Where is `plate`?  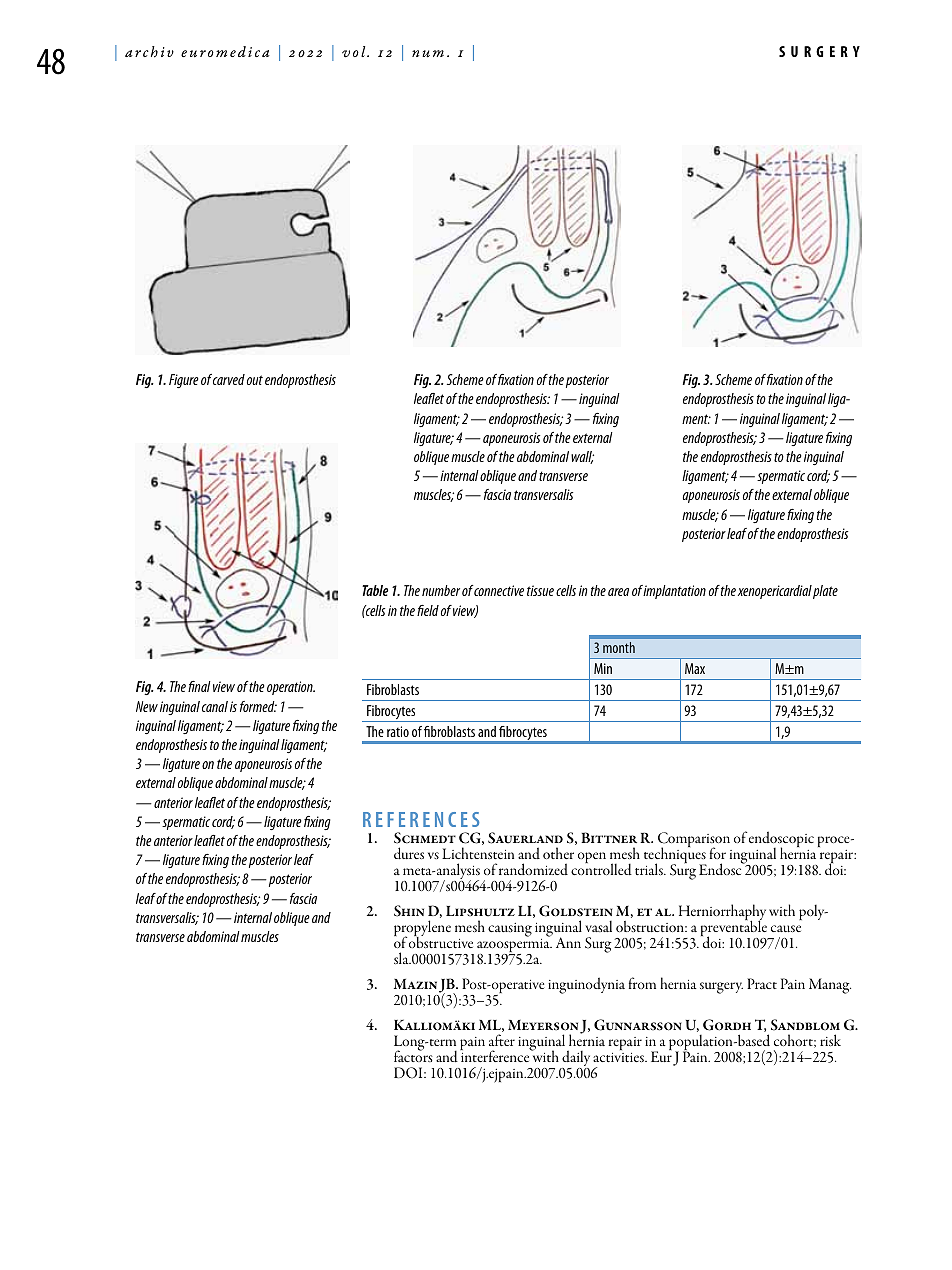
plate is located at coordinates (825, 592).
